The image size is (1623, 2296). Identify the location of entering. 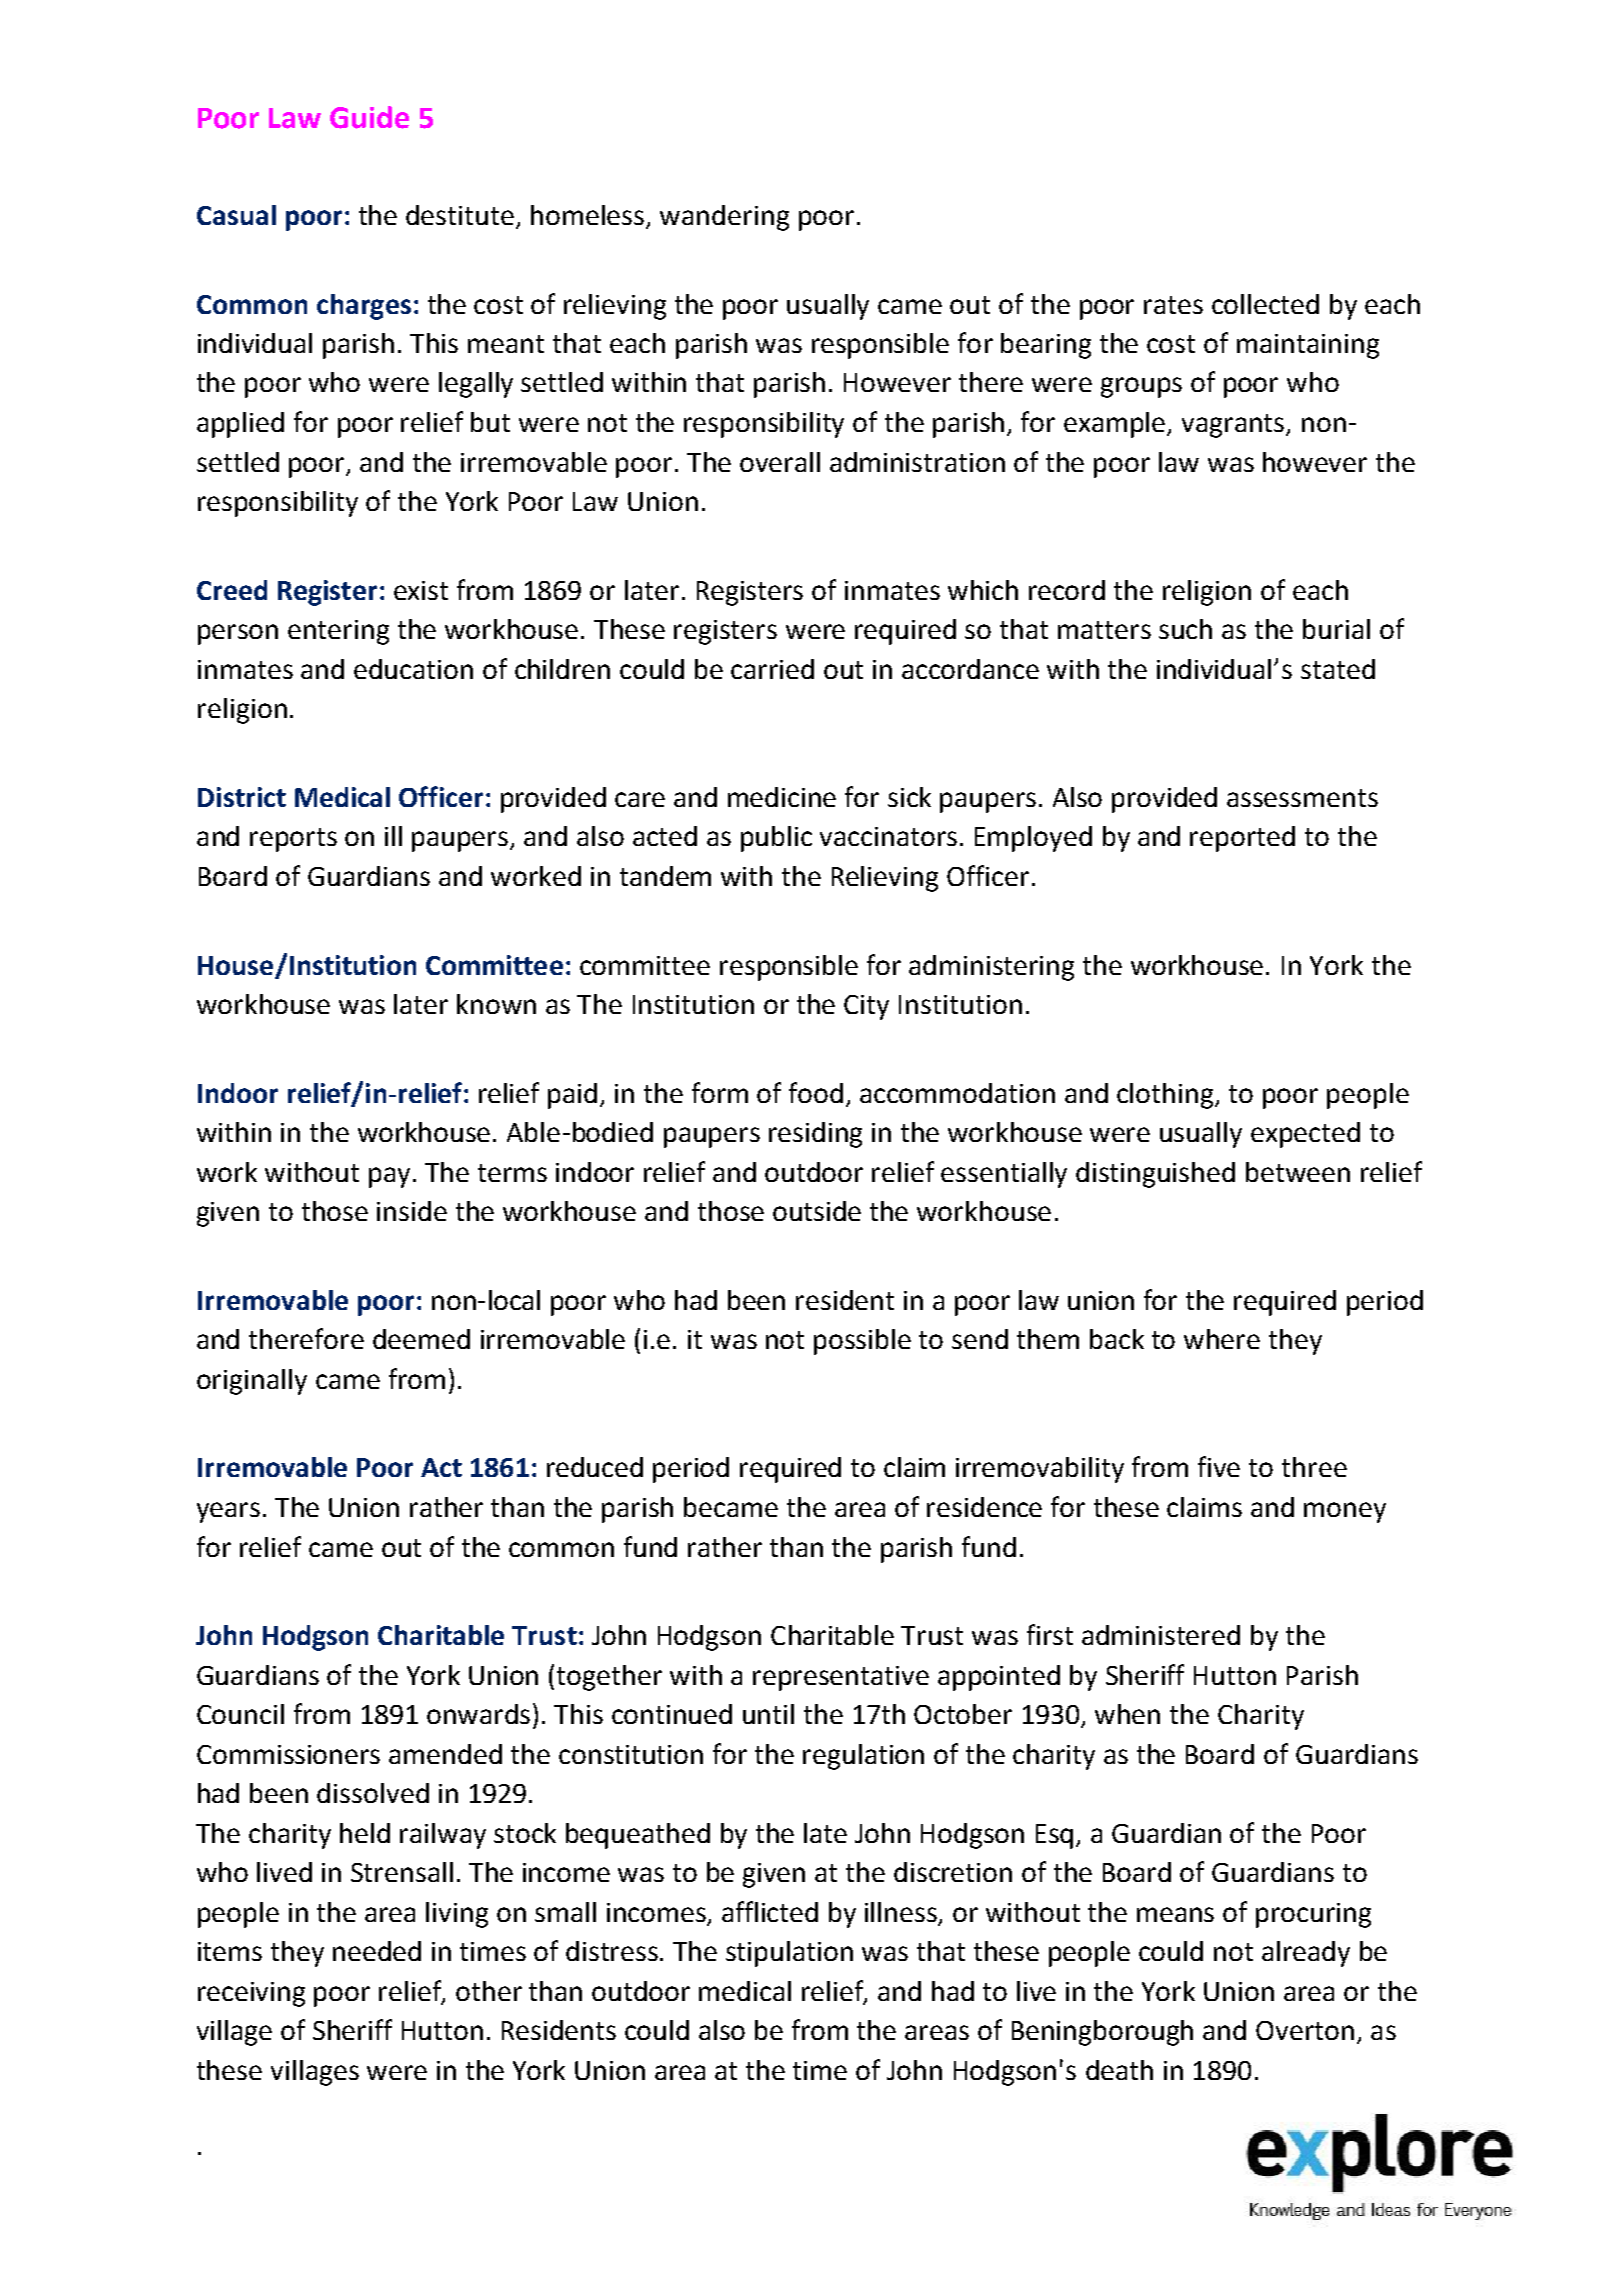
(338, 632).
